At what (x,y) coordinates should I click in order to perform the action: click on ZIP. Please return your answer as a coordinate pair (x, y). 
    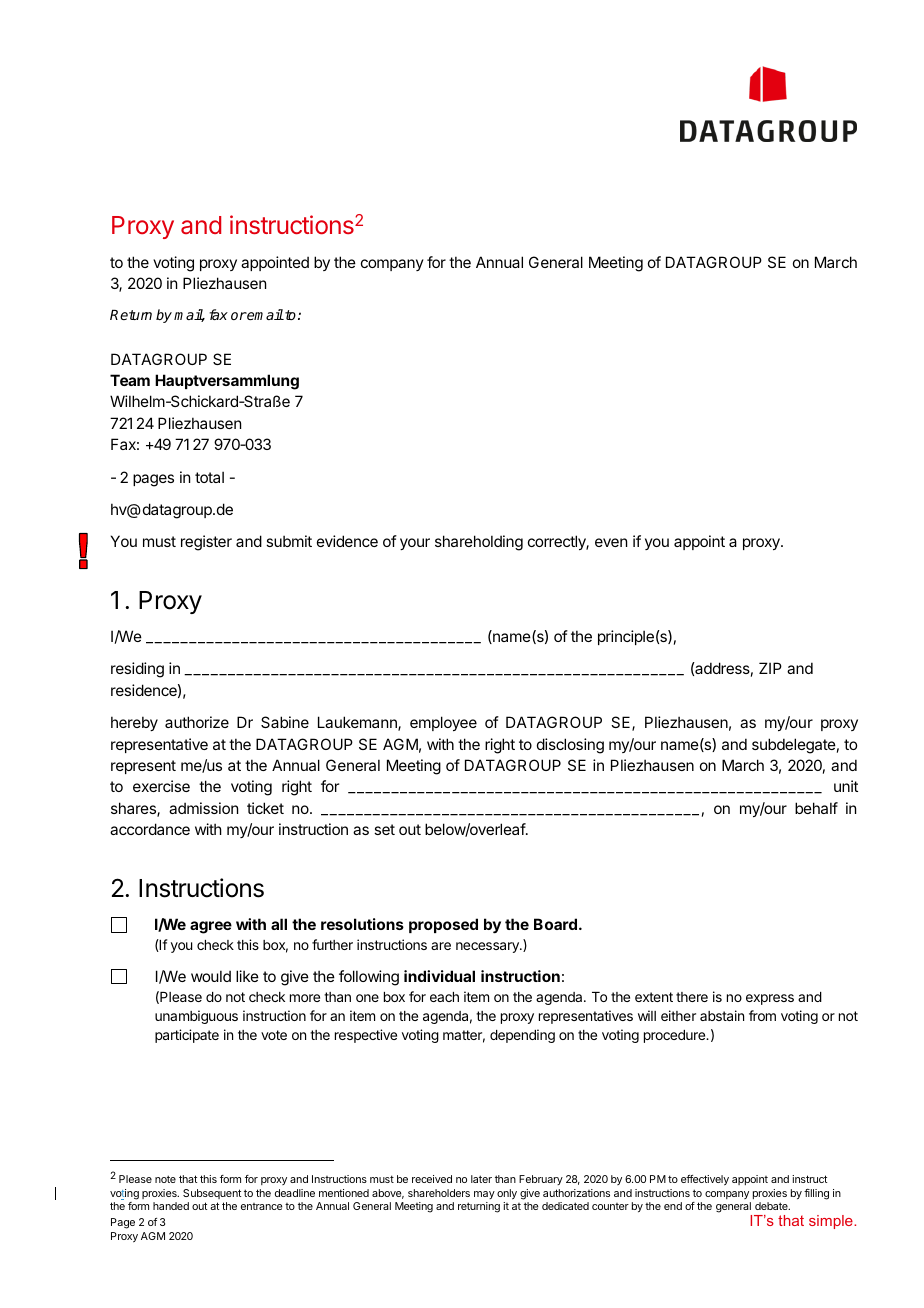
    Looking at the image, I should click on (770, 668).
